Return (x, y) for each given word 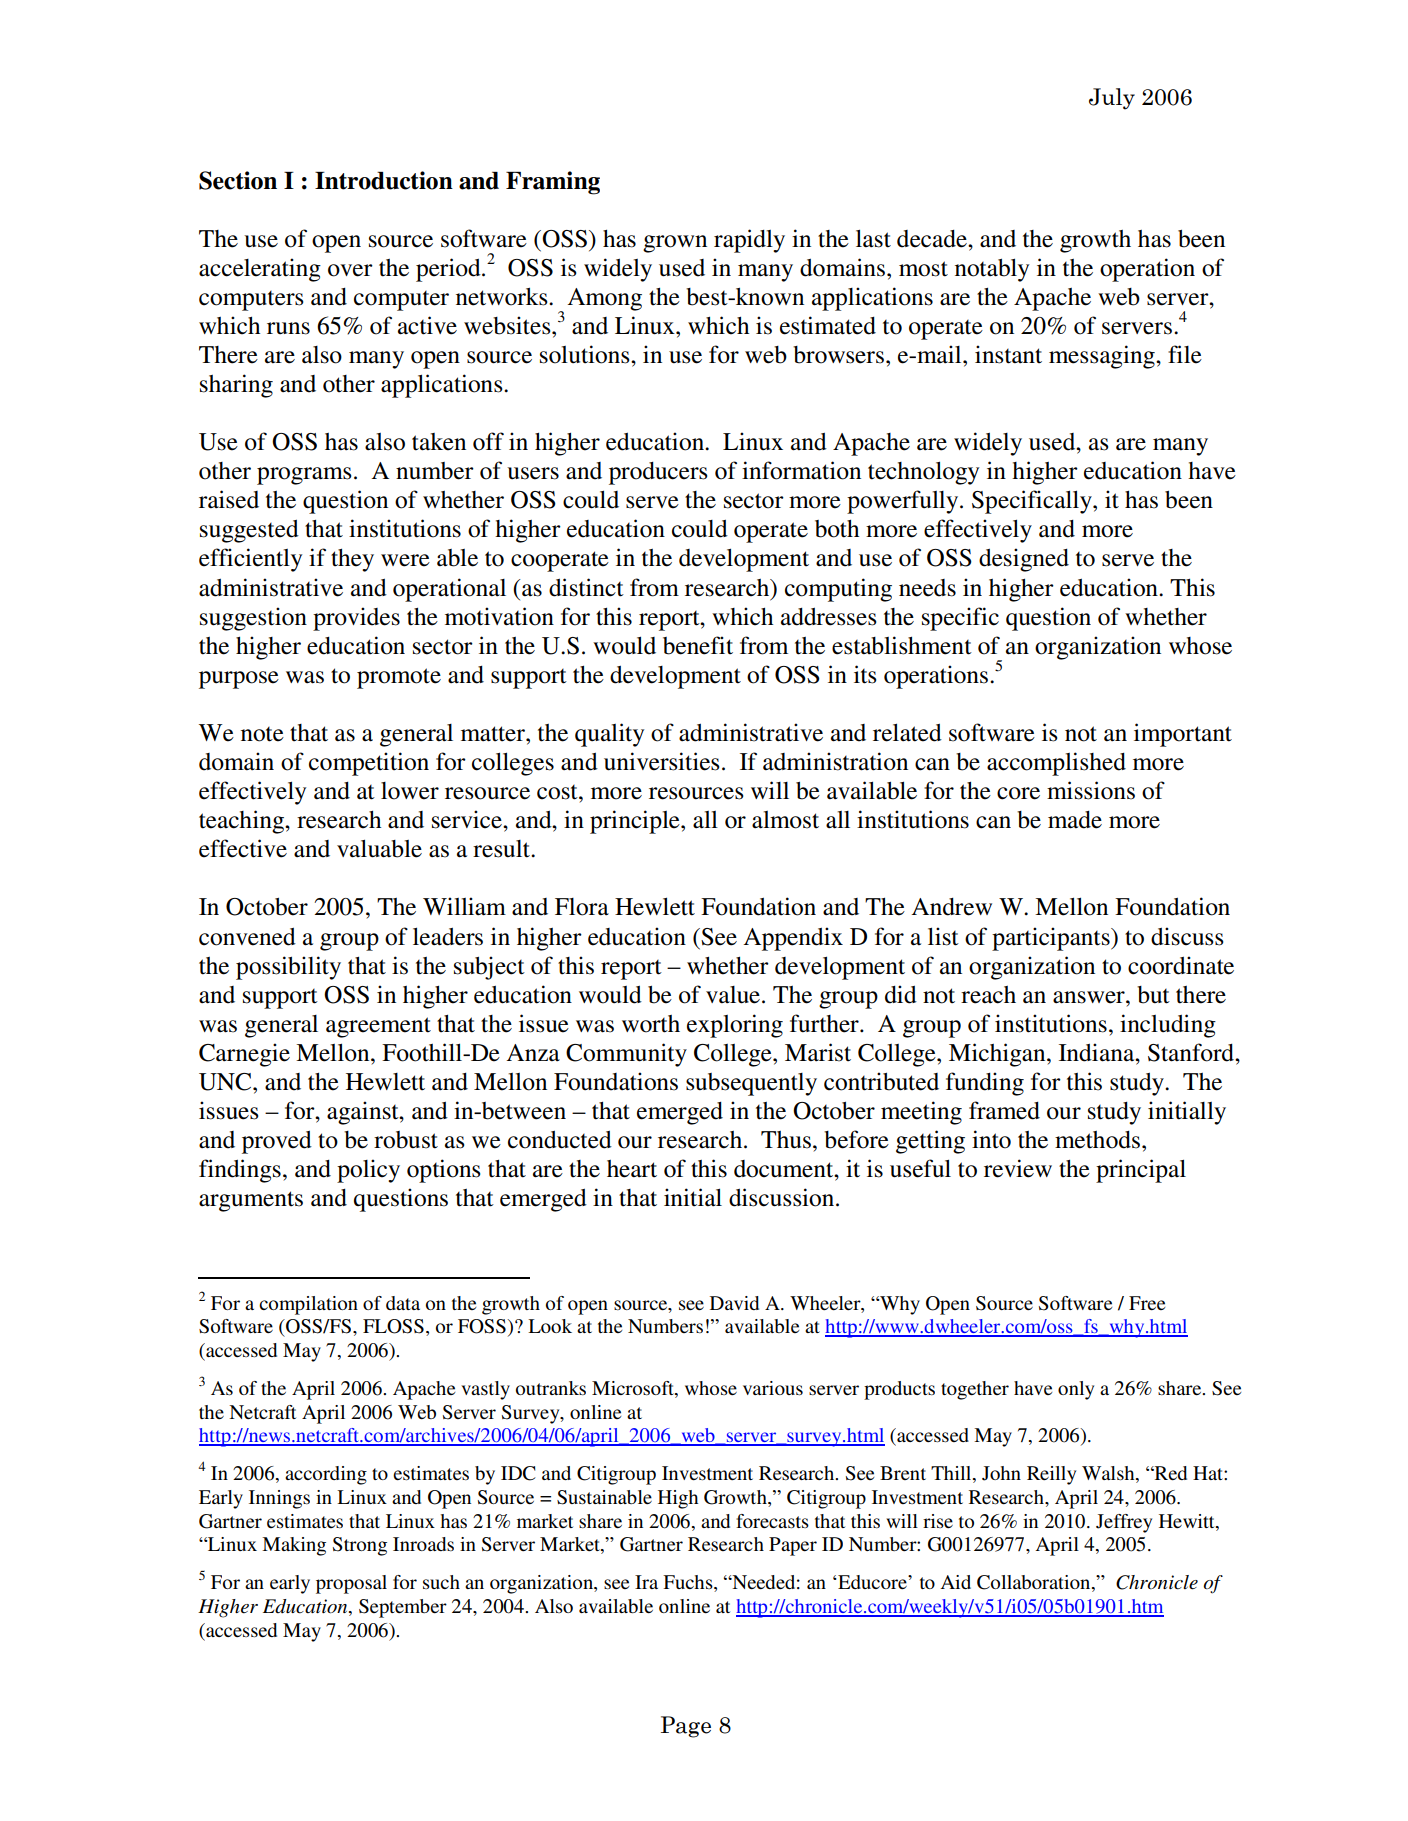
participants (1052, 939)
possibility (288, 968)
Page (686, 1727)
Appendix (793, 939)
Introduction (384, 180)
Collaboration (1035, 1583)
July (1112, 99)
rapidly (749, 241)
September (403, 1608)
